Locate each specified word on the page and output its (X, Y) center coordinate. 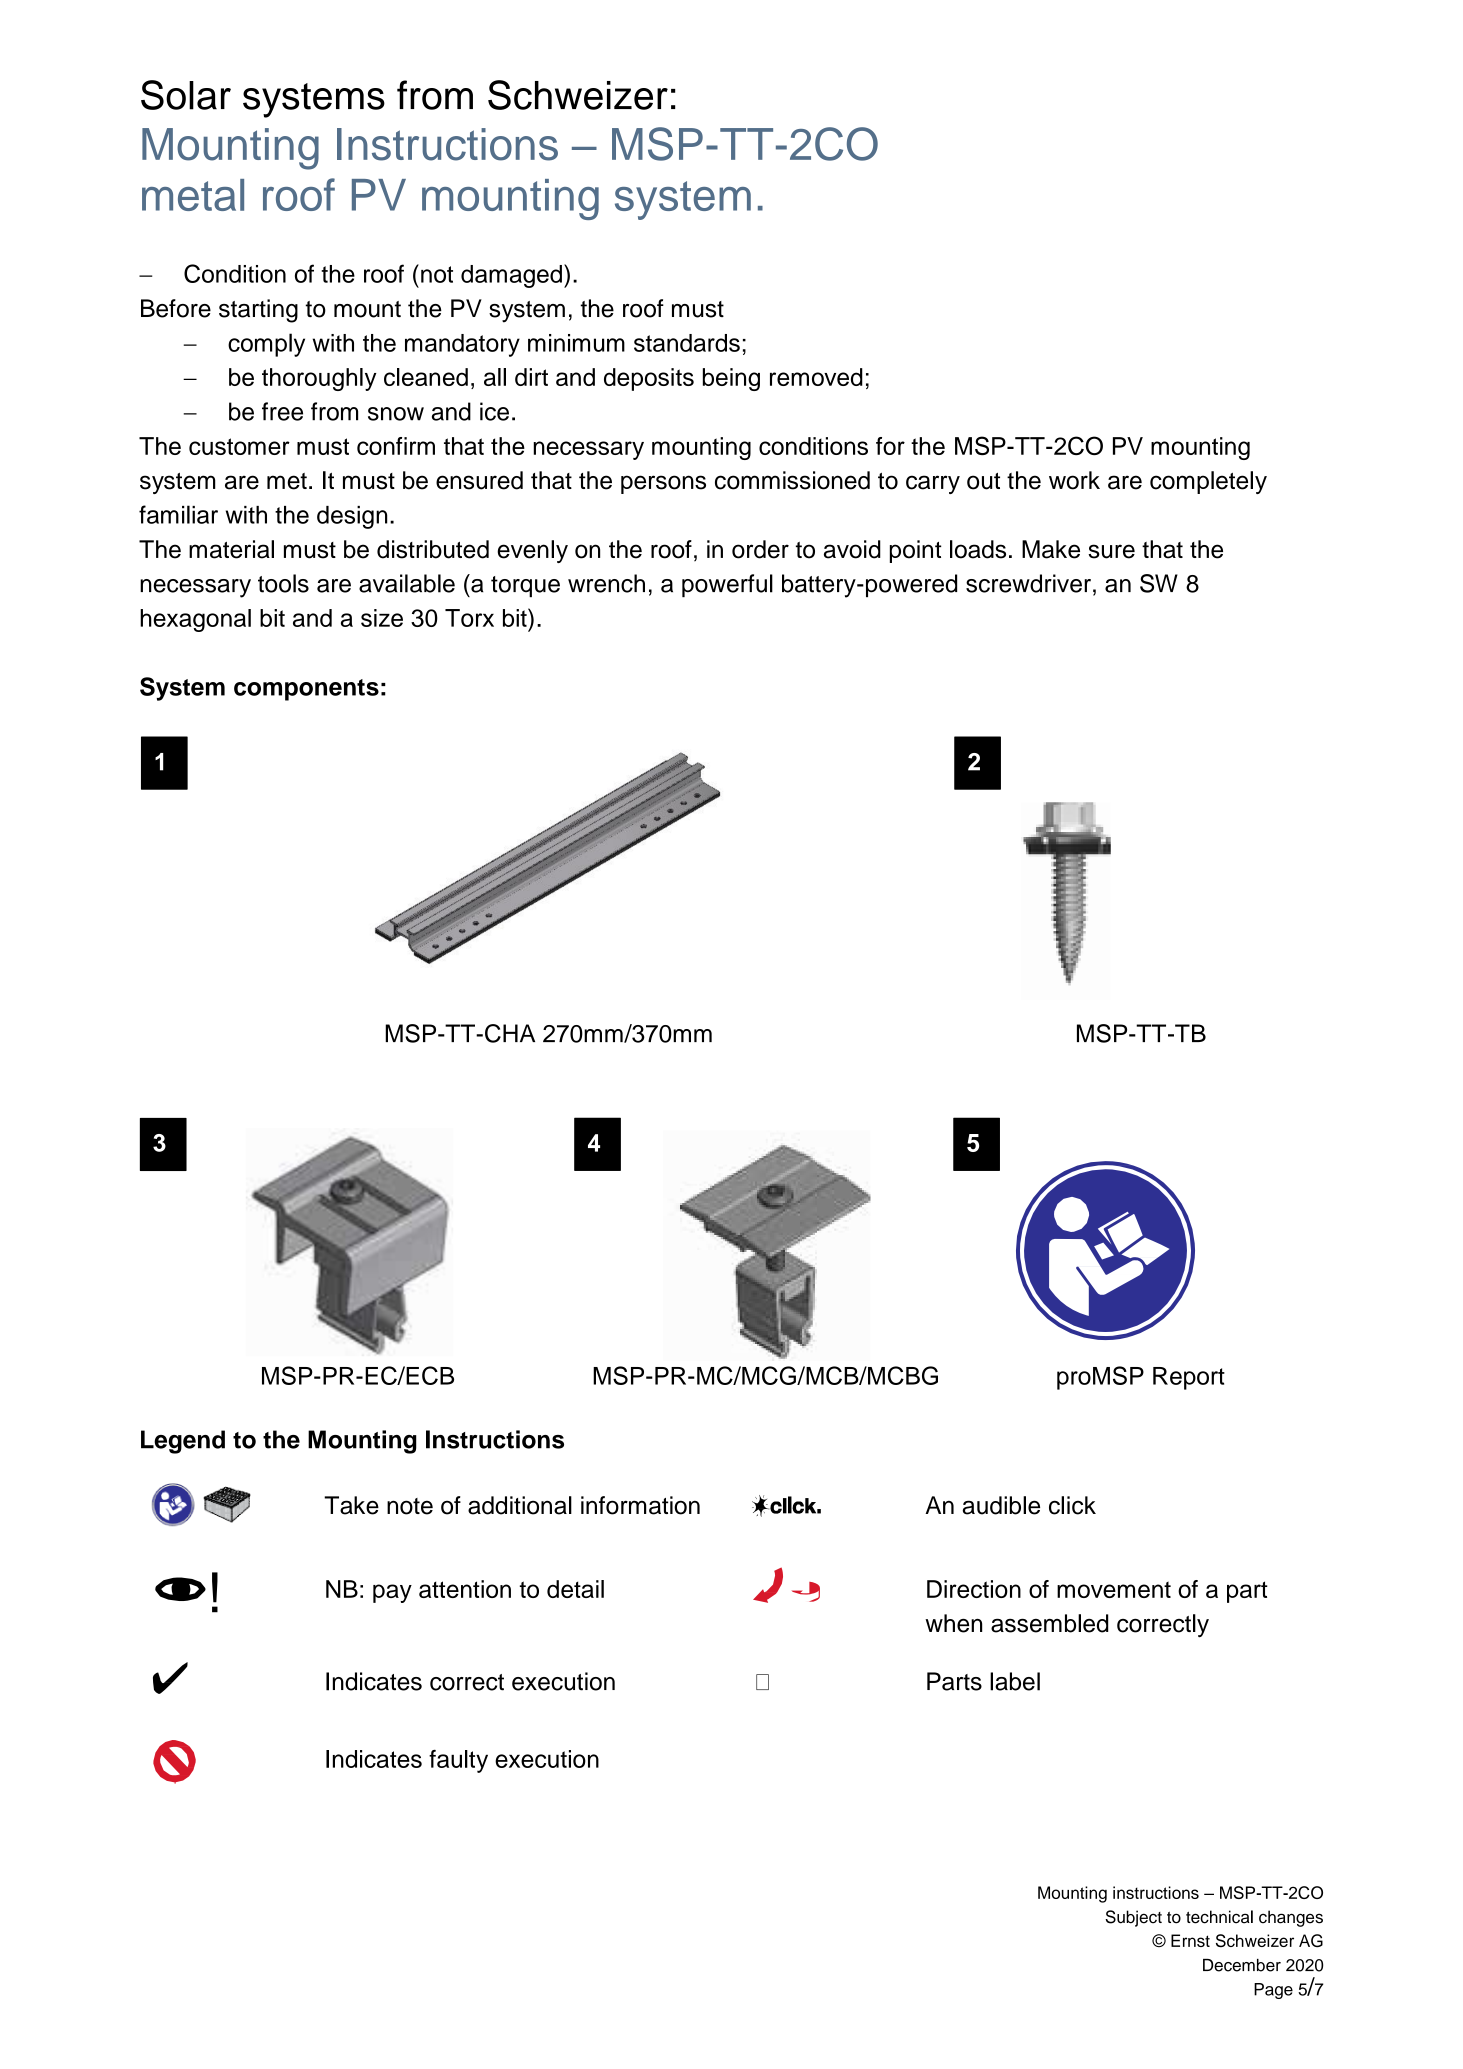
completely (1208, 482)
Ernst (1190, 1940)
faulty (458, 1761)
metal (193, 195)
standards (687, 343)
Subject (1133, 1918)
